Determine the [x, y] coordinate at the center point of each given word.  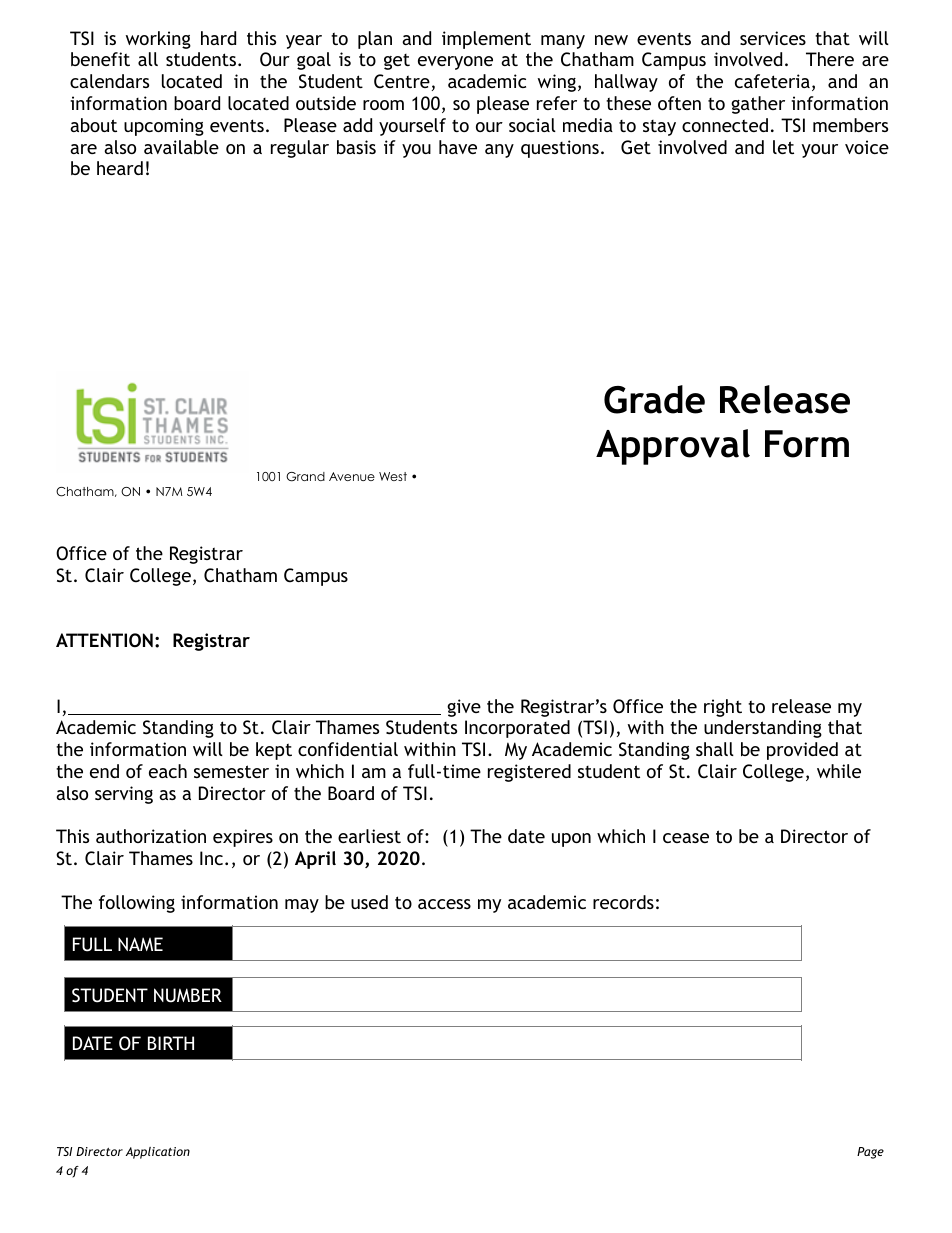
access [444, 904]
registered [529, 773]
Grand [305, 477]
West [393, 476]
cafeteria [772, 81]
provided [802, 751]
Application [158, 1153]
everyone [455, 63]
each [168, 771]
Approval [673, 447]
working [158, 40]
